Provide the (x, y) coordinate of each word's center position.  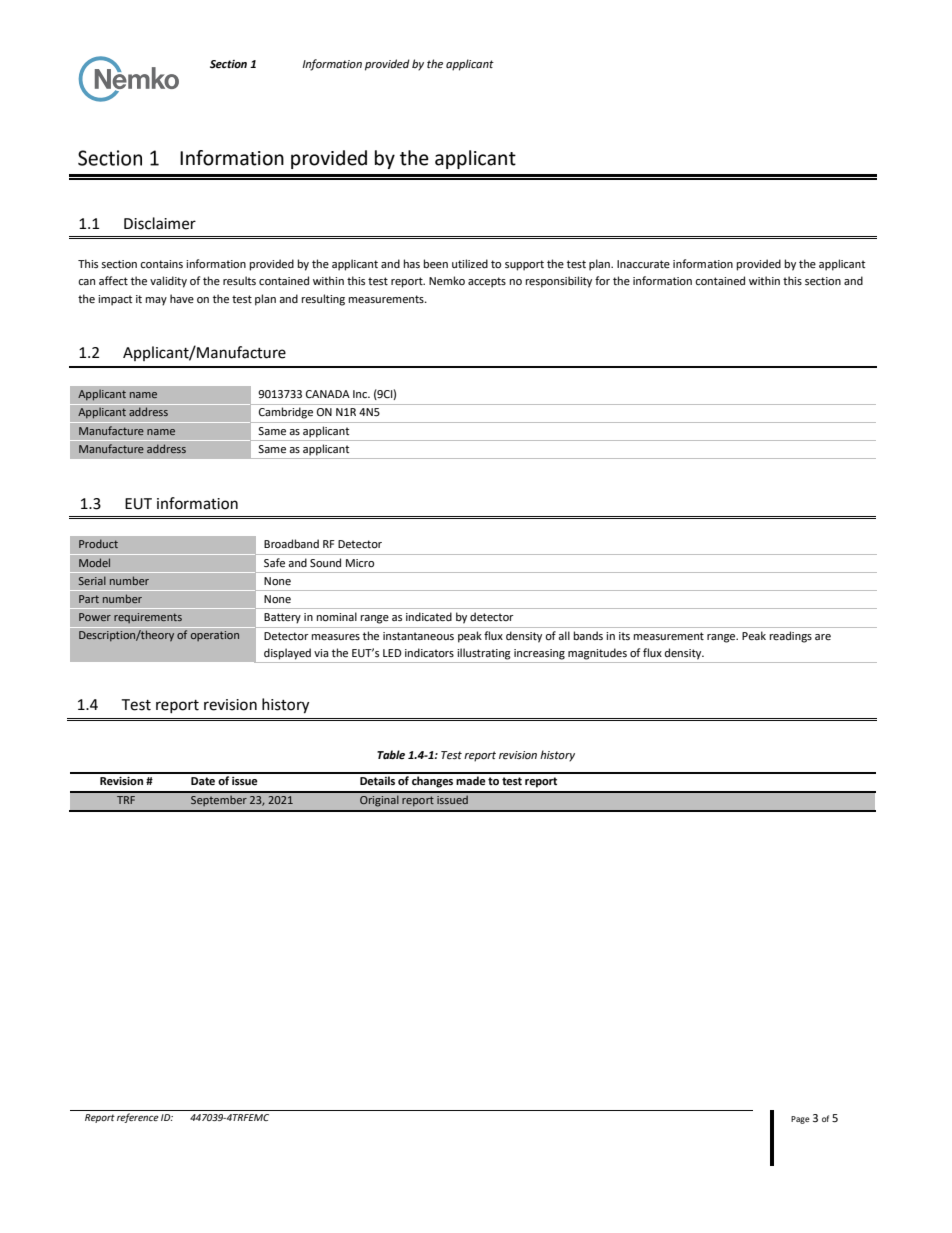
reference (138, 1118)
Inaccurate (643, 264)
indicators (429, 653)
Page (800, 1120)
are (823, 637)
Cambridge (286, 413)
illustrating (484, 654)
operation (215, 636)
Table (391, 755)
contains (161, 264)
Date (203, 781)
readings (791, 637)
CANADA (328, 394)
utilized (470, 263)
